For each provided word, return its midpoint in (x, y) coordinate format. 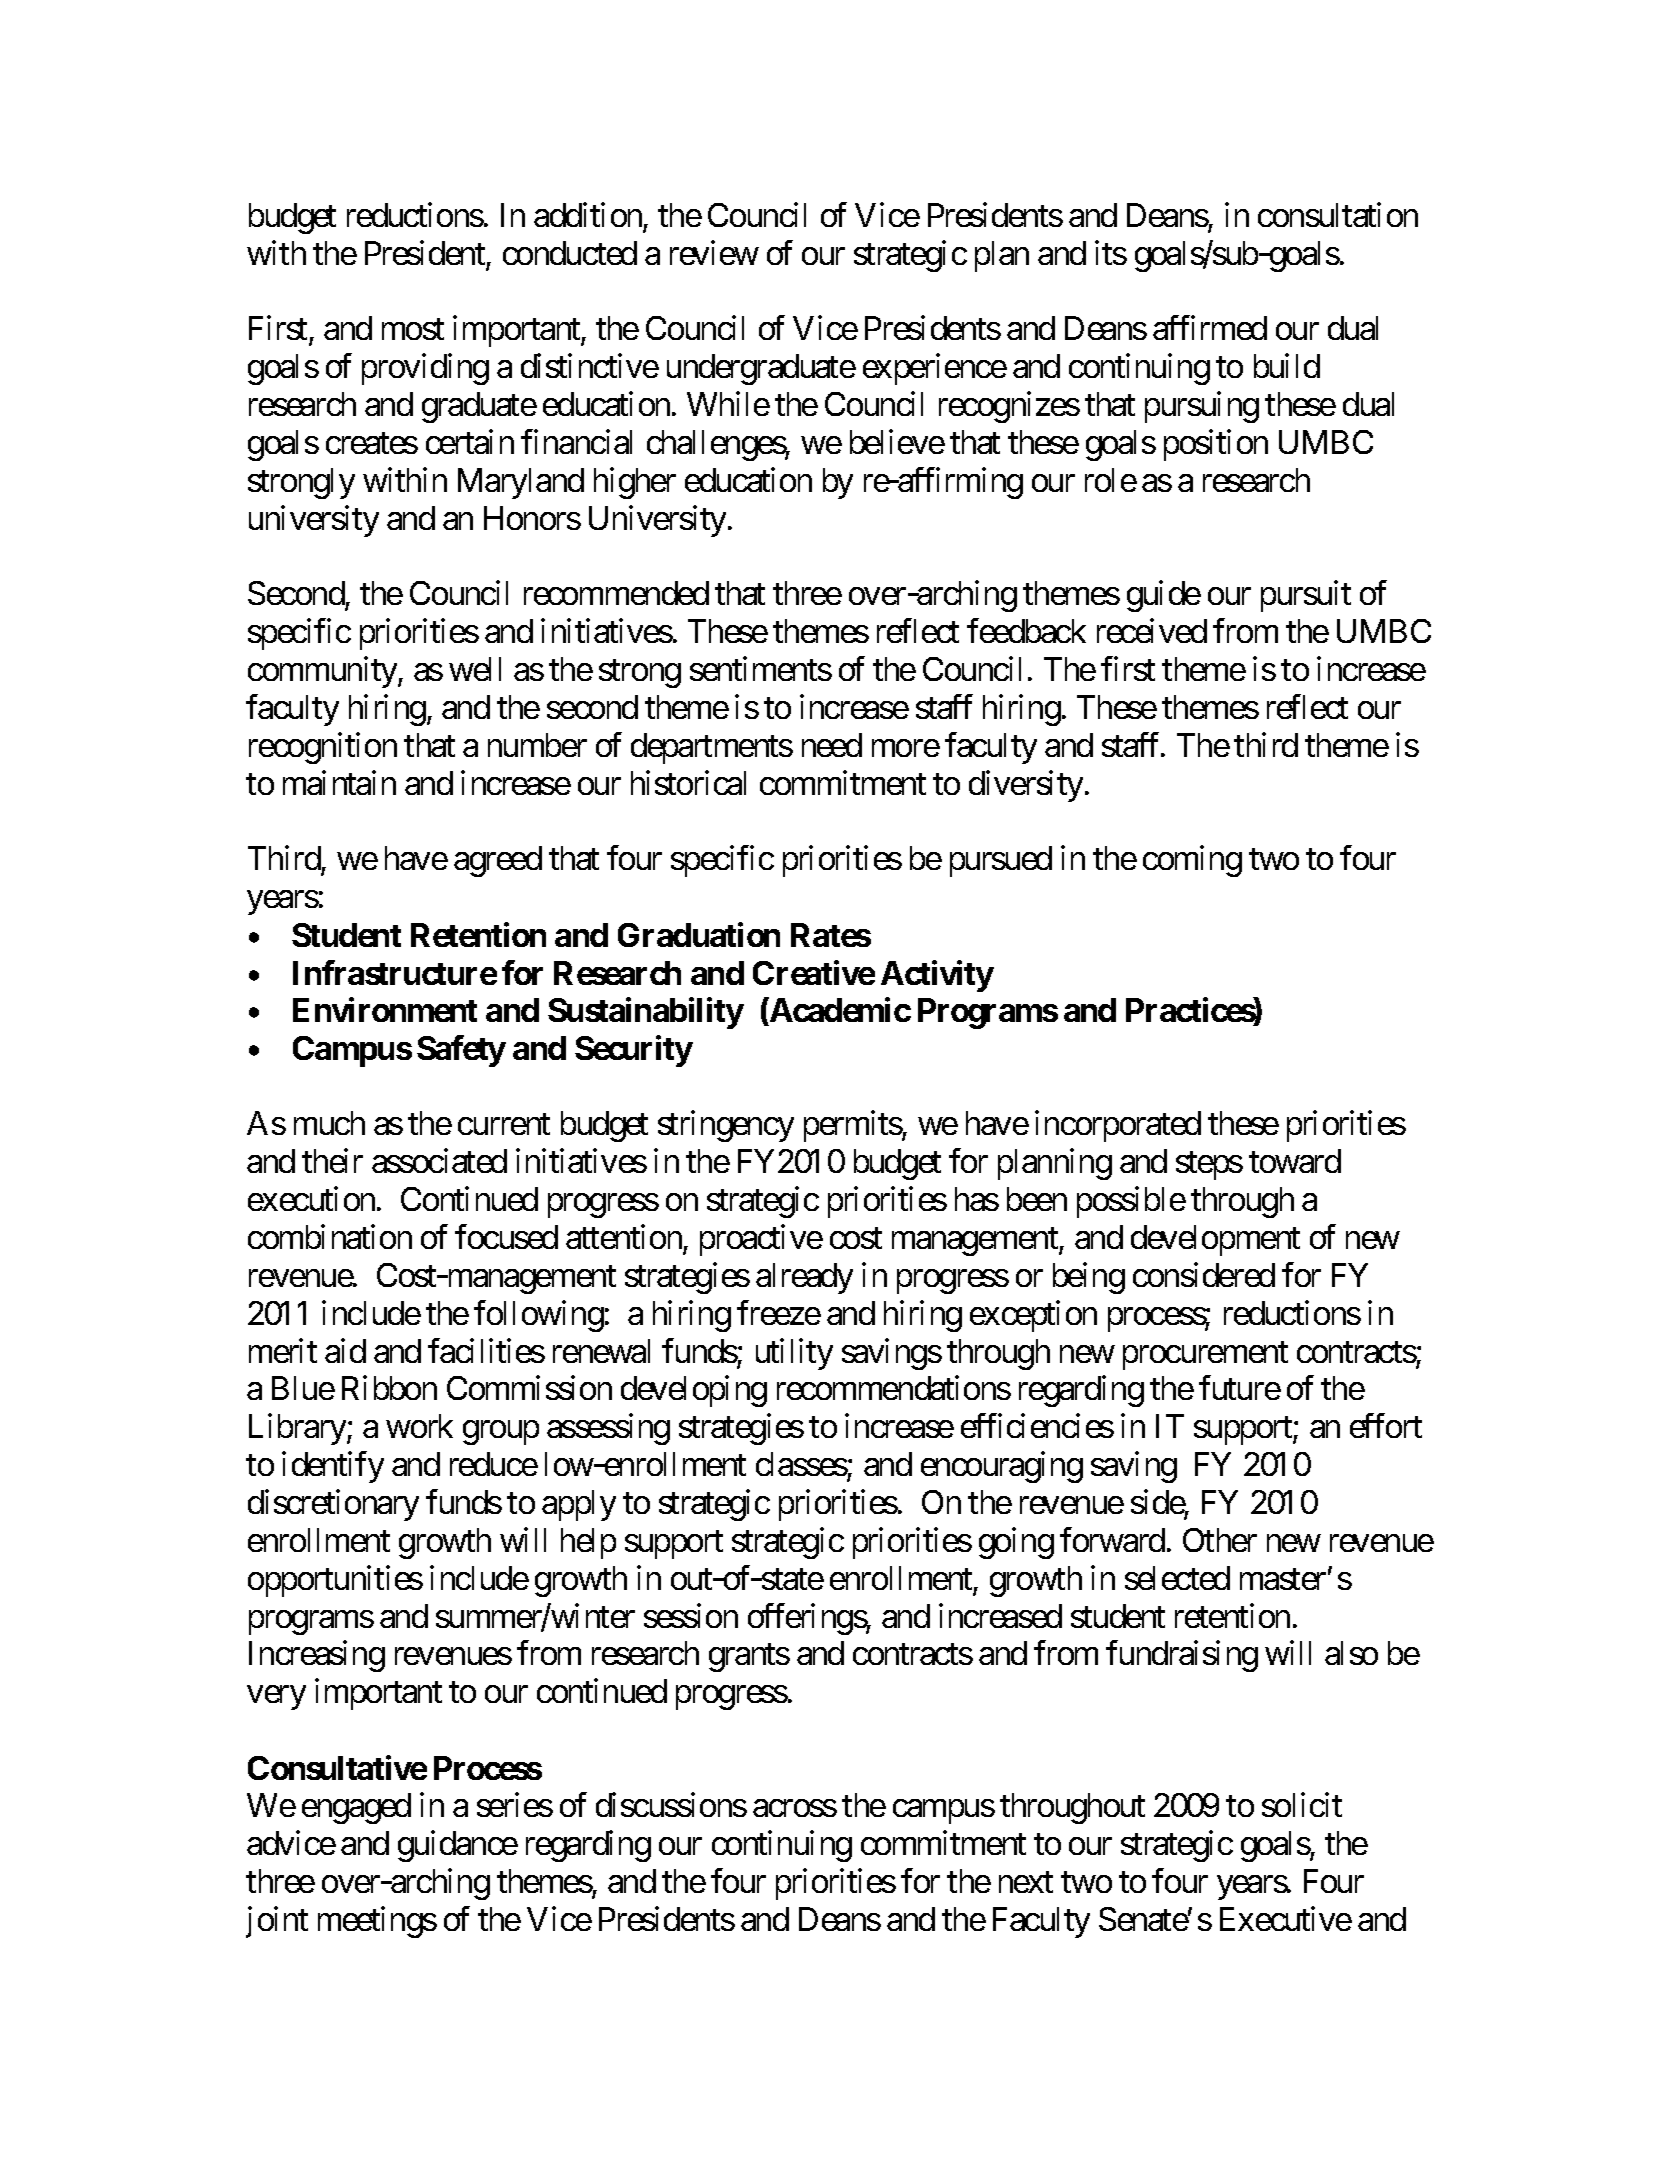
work (419, 1426)
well (475, 669)
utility (794, 1354)
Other (1220, 1540)
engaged (356, 1808)
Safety (461, 1051)
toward (1295, 1161)
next (1026, 1882)
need (832, 745)
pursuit (1306, 596)
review (714, 252)
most (413, 329)
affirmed (1210, 328)
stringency (726, 1126)
